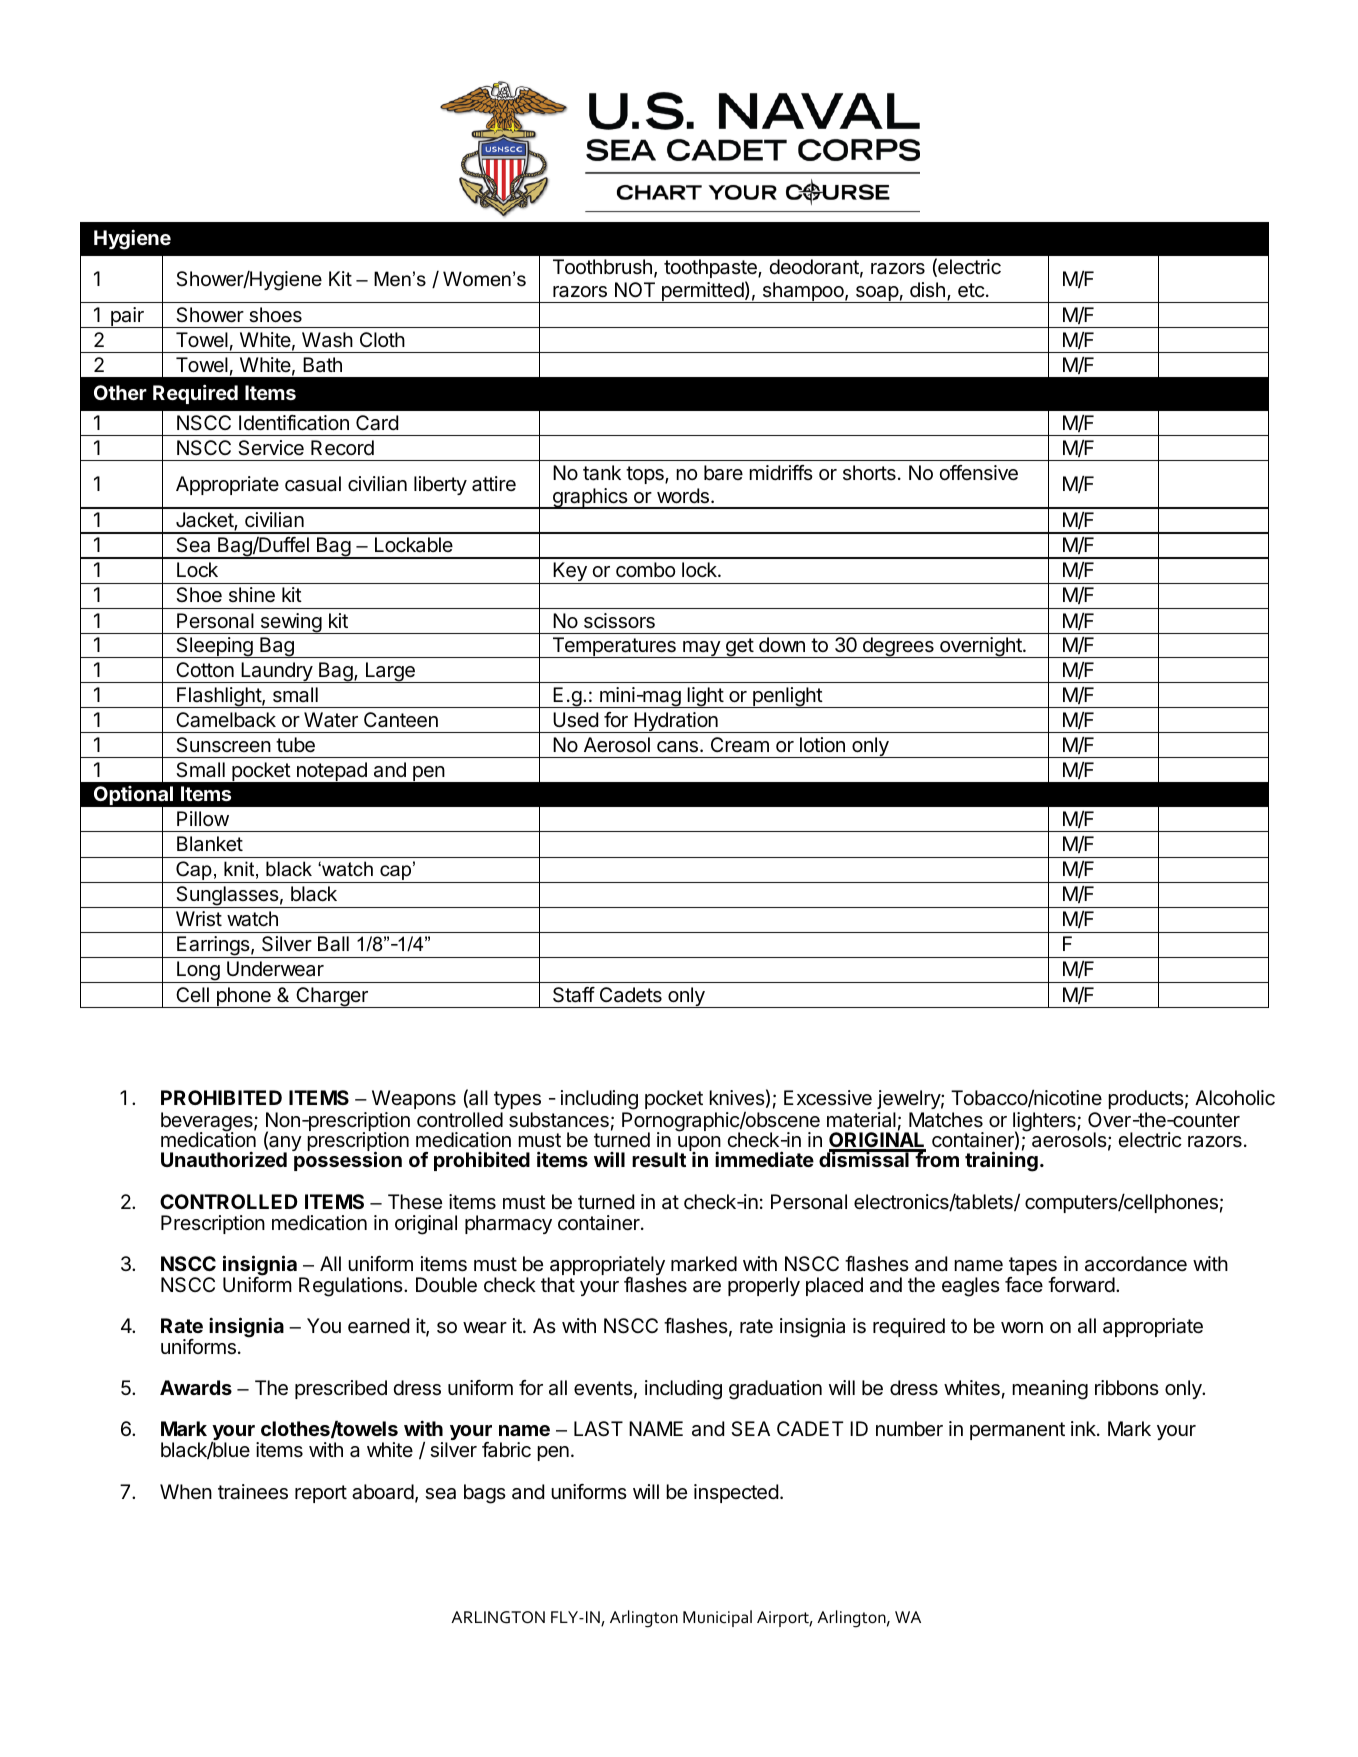  I want to click on Wash, so click(327, 340).
